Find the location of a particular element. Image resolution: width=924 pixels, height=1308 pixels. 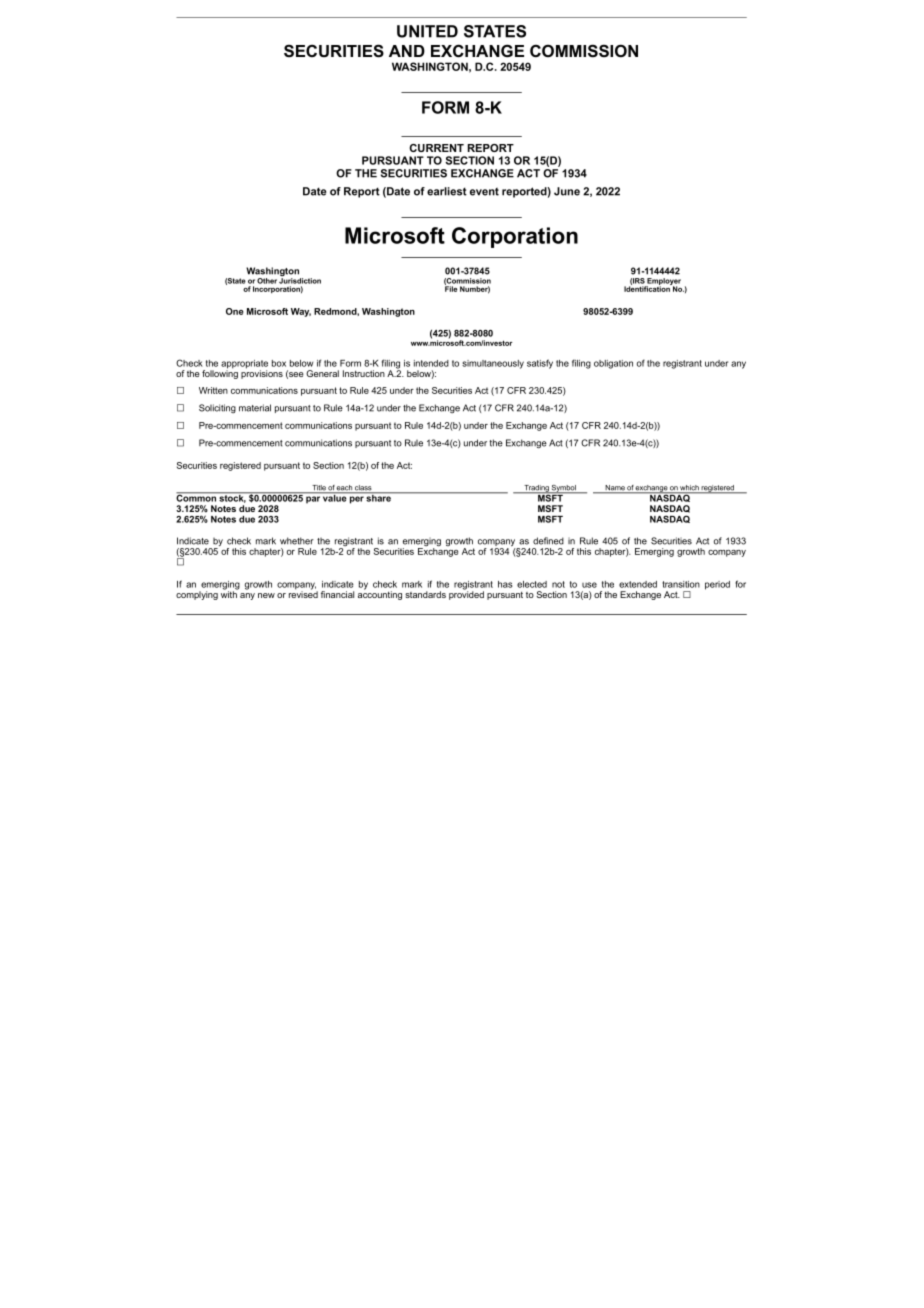

CURRENT is located at coordinates (436, 148).
